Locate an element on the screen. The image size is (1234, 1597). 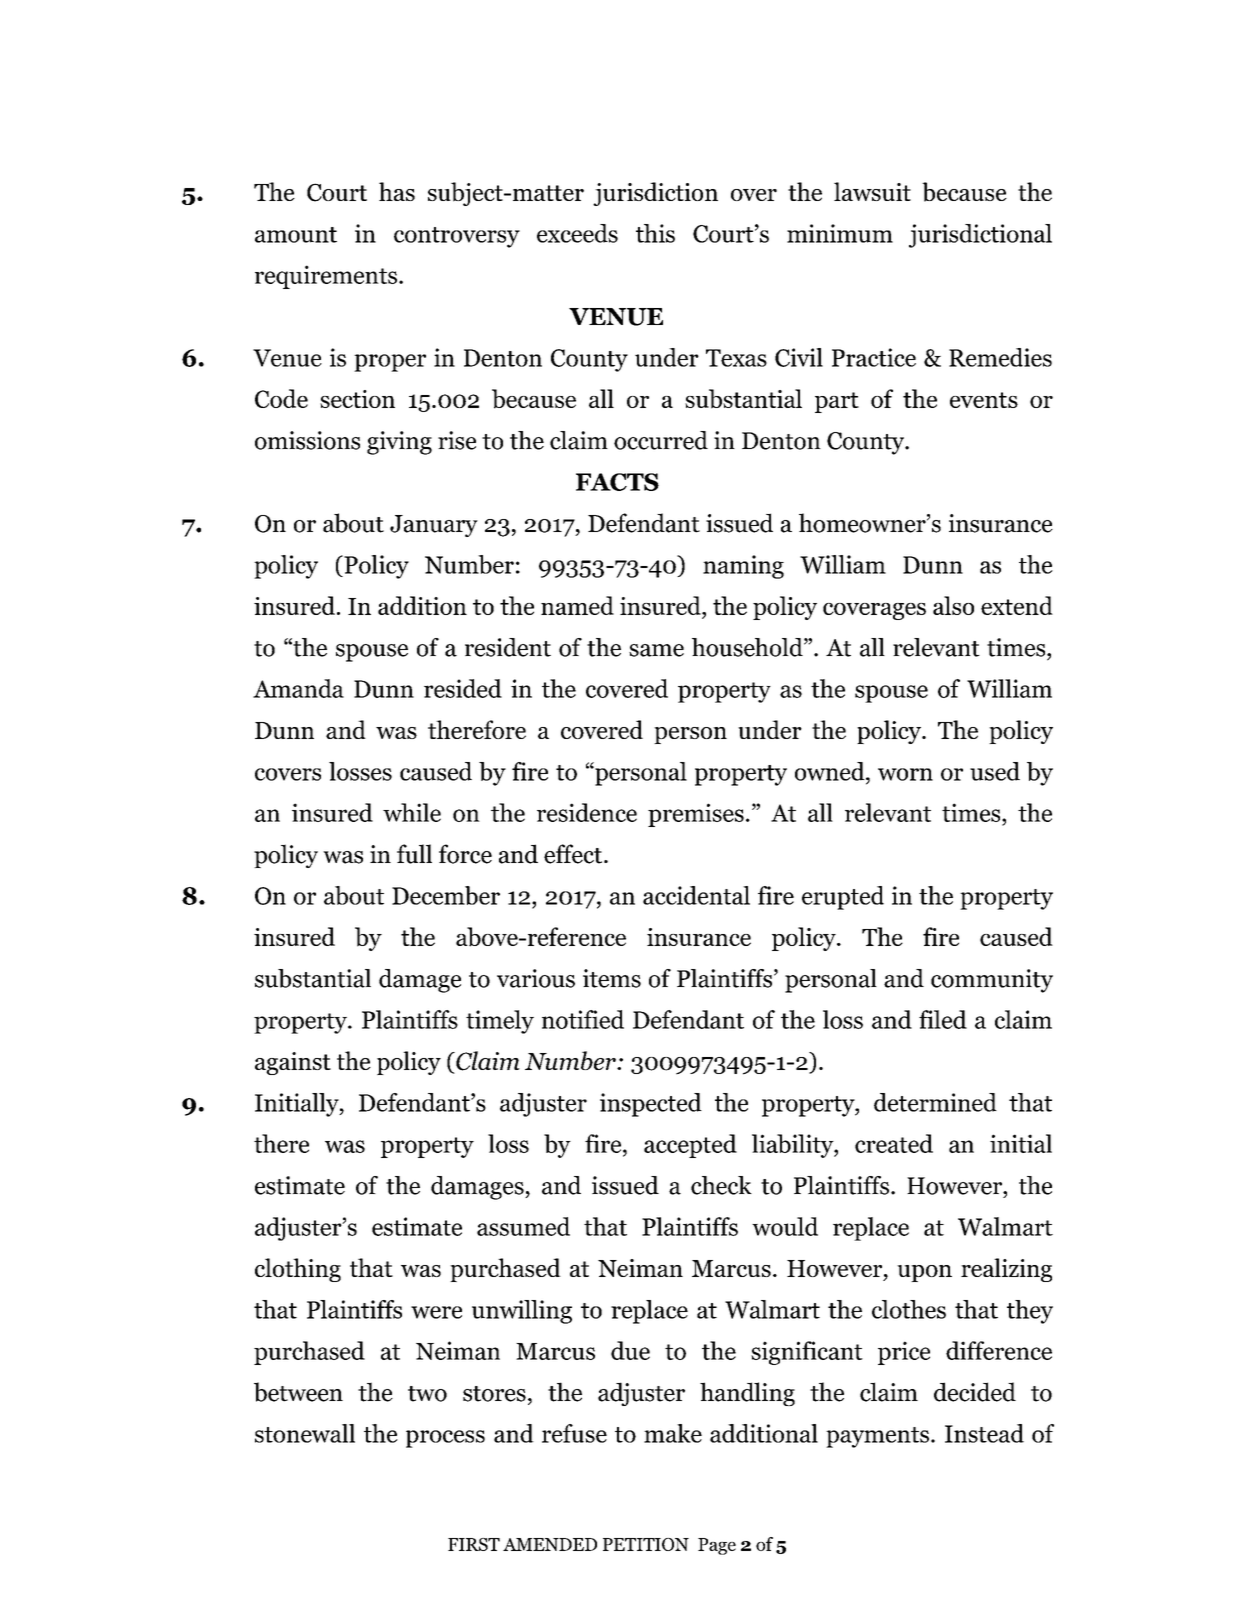
stonewall is located at coordinates (305, 1433).
